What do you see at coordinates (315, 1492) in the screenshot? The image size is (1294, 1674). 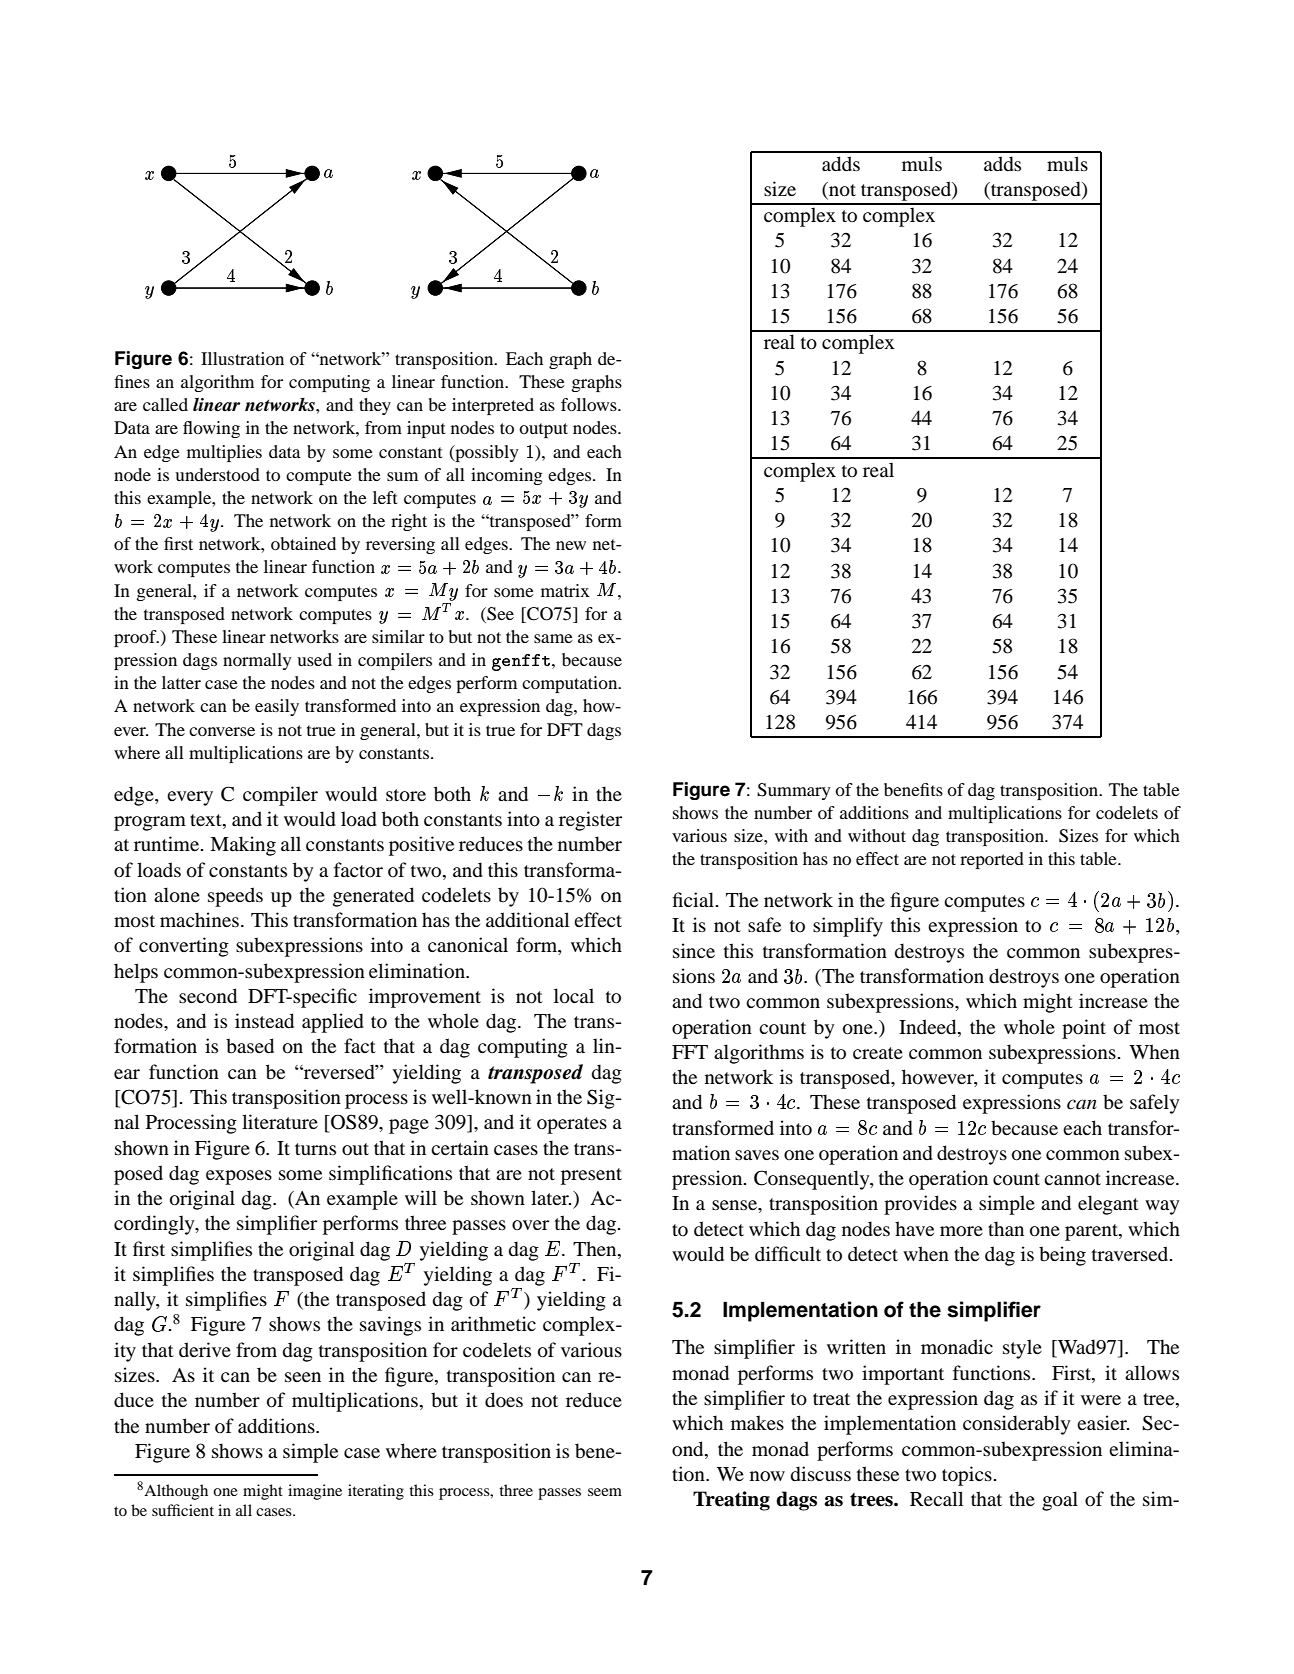 I see `imagine` at bounding box center [315, 1492].
